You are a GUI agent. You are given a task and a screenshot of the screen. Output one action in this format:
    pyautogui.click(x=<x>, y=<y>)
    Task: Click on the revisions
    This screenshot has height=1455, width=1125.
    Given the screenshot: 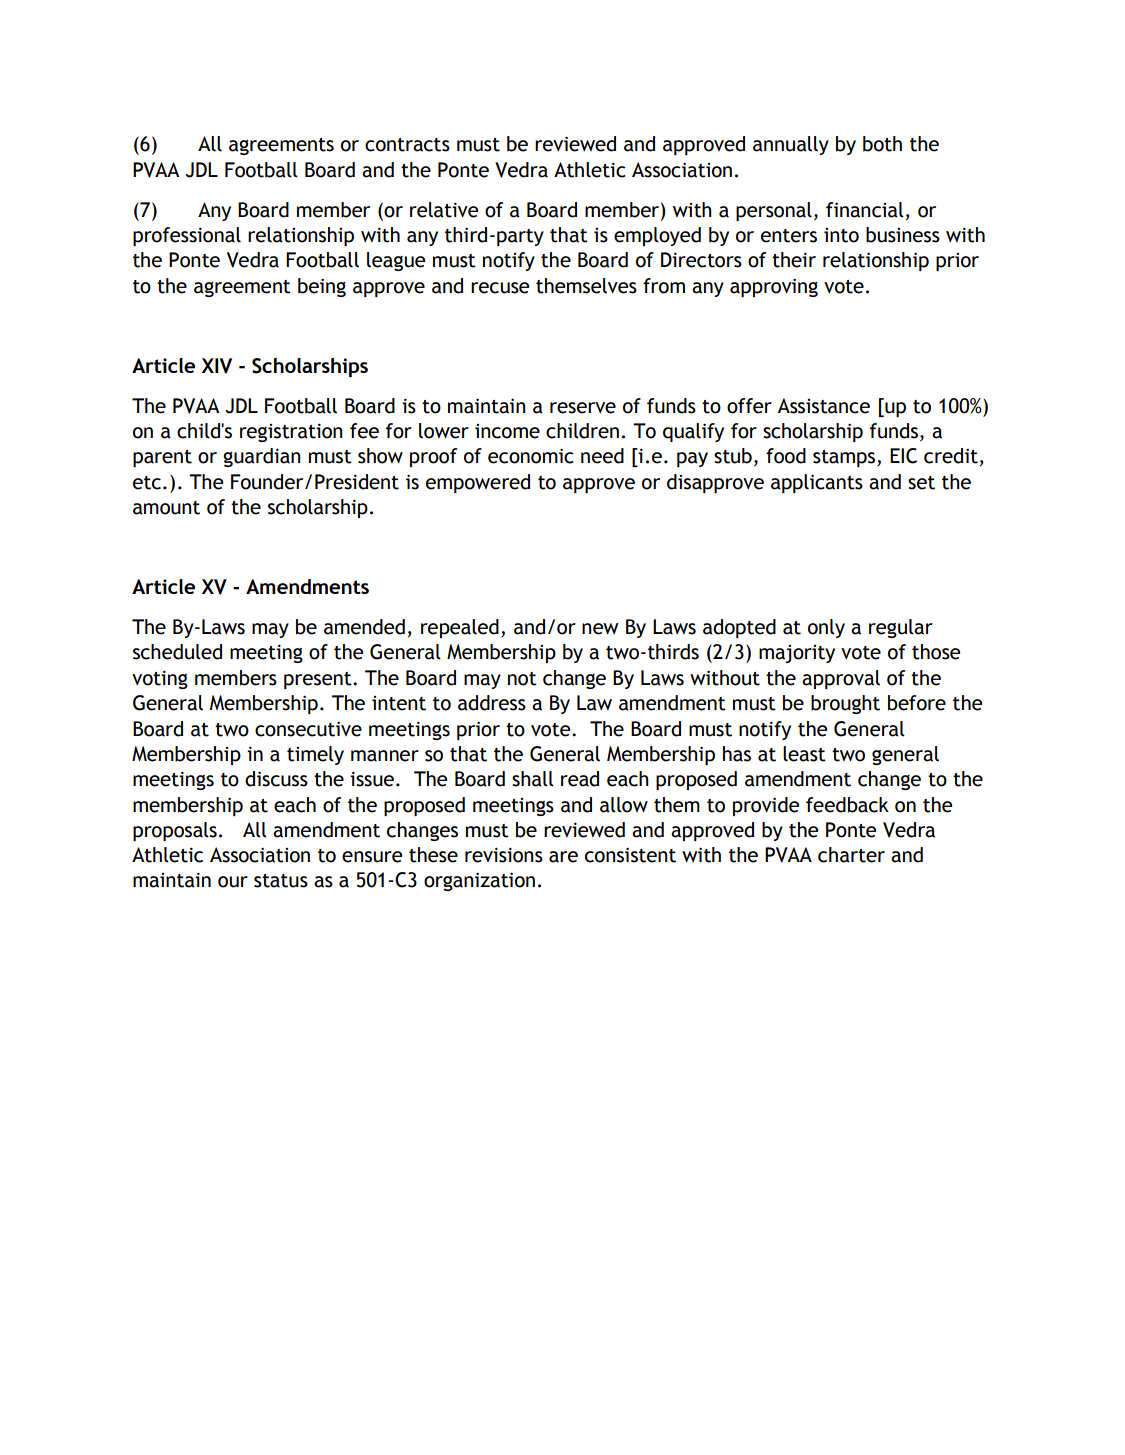 What is the action you would take?
    pyautogui.click(x=504, y=855)
